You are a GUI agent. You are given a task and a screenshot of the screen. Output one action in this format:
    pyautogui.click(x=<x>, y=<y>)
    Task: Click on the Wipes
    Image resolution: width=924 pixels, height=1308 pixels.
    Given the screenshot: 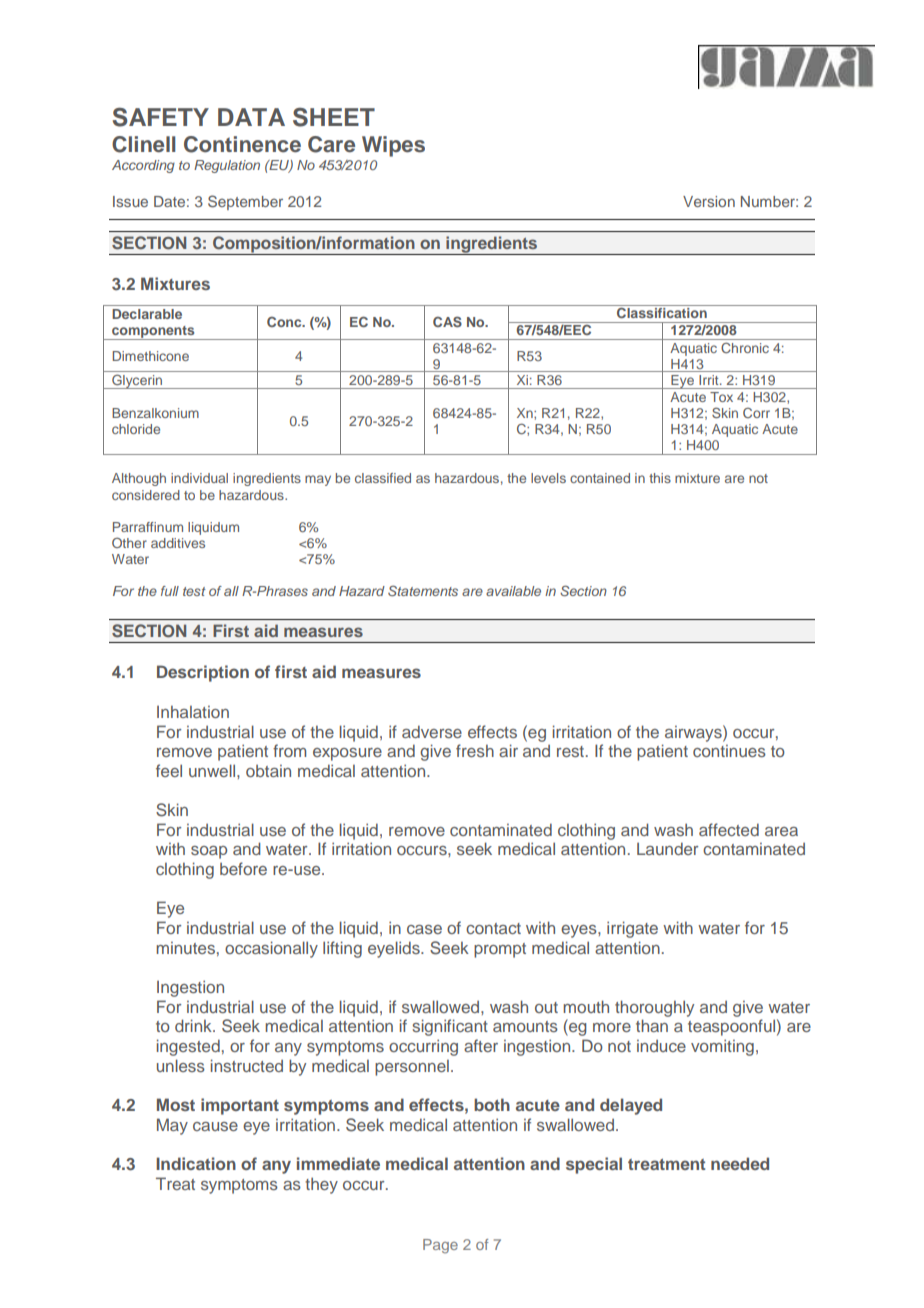 What is the action you would take?
    pyautogui.click(x=393, y=146)
